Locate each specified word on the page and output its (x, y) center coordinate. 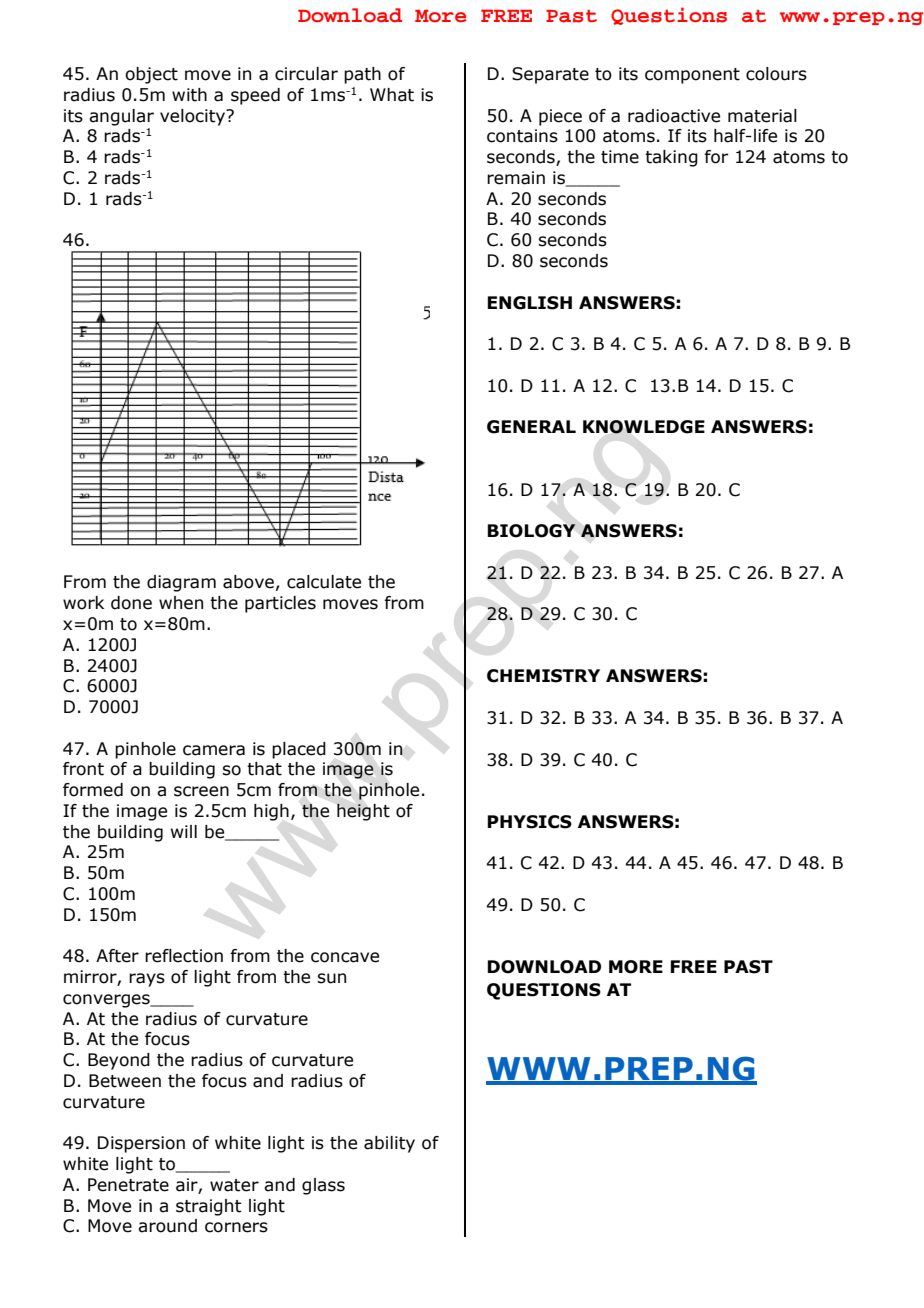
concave (345, 957)
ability (389, 1144)
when (181, 603)
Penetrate (128, 1185)
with (189, 95)
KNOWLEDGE (644, 427)
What (392, 95)
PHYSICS (529, 822)
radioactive (674, 116)
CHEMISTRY (543, 676)
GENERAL (531, 427)
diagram (181, 583)
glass (323, 1186)
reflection (184, 956)
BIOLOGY (531, 531)
